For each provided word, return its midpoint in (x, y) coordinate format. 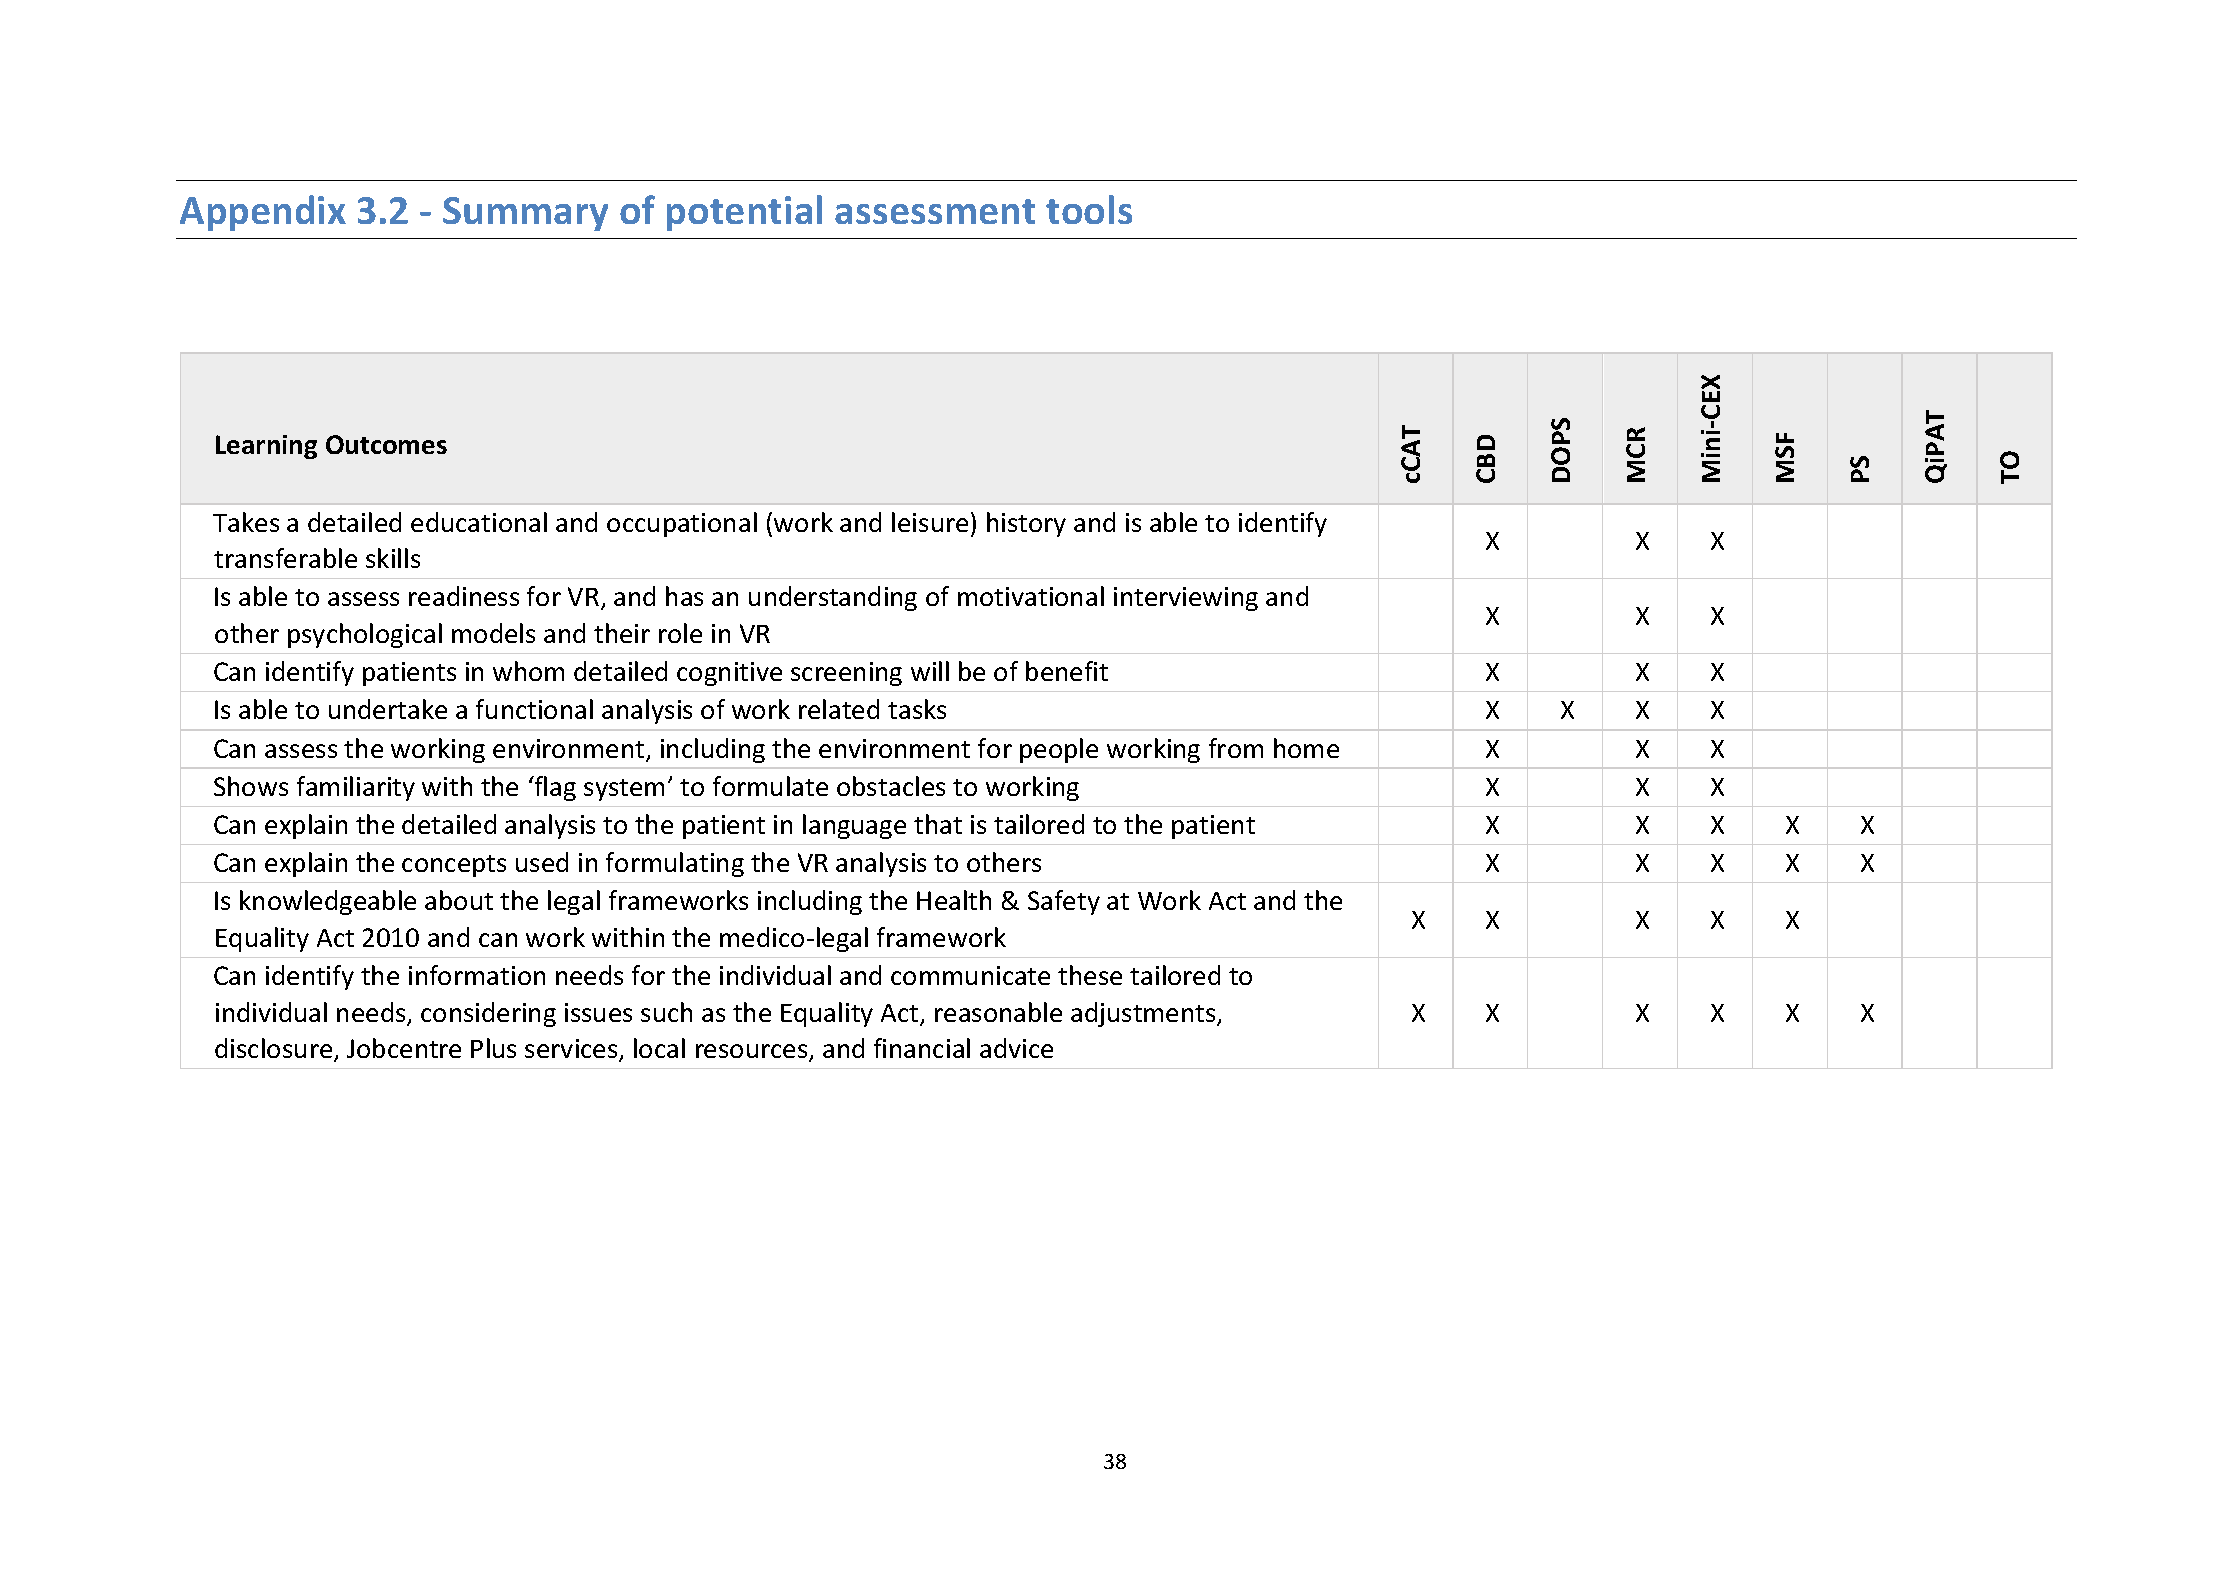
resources (753, 1052)
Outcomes (386, 444)
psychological (365, 635)
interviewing (1186, 599)
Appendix (263, 213)
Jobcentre (404, 1048)
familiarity (356, 788)
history (1026, 524)
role (680, 633)
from (1236, 748)
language (854, 826)
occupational (682, 524)
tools (1089, 209)
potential (744, 213)
